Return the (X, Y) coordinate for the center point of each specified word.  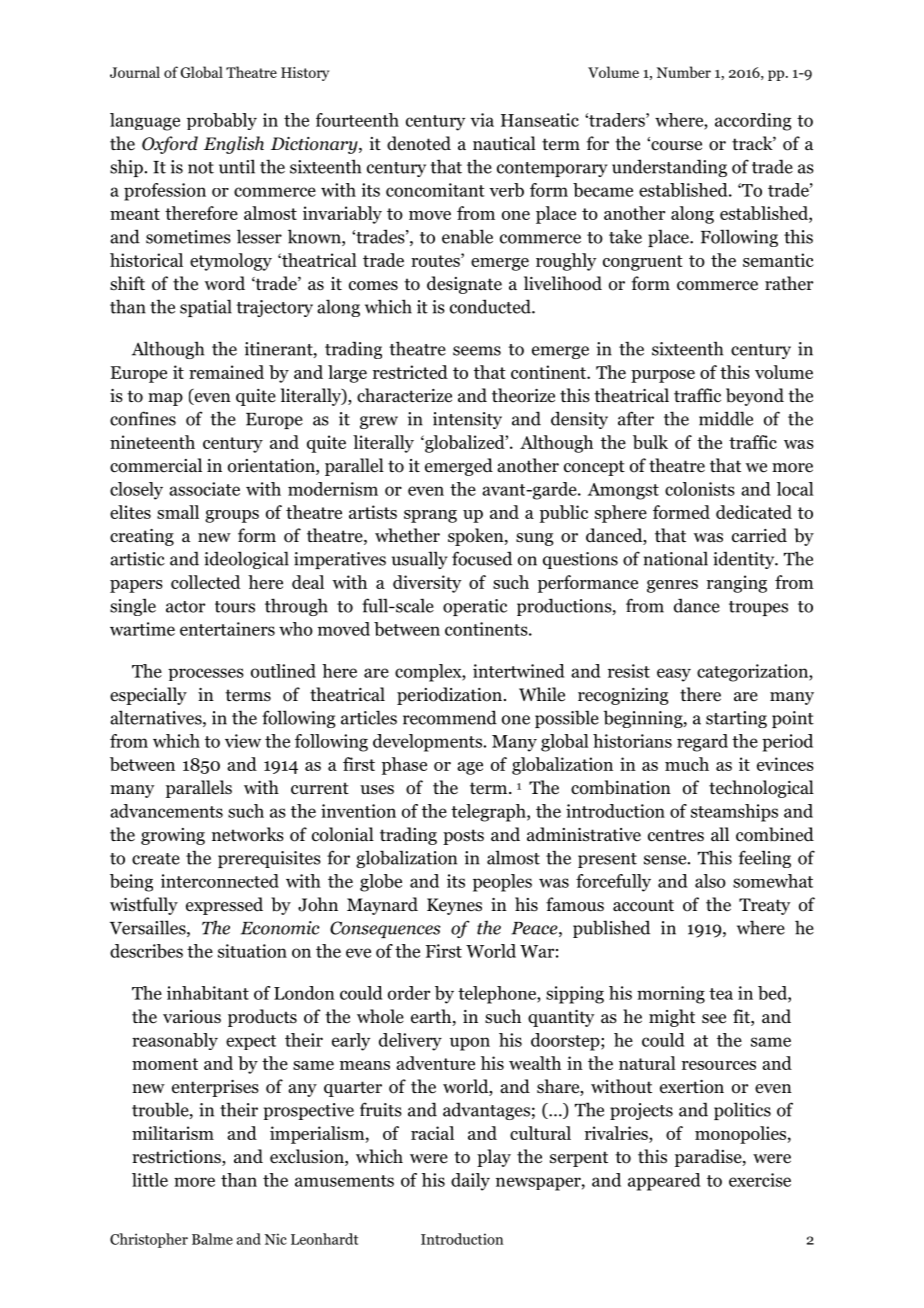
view (243, 741)
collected (205, 582)
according (753, 122)
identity (745, 560)
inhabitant (208, 993)
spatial (206, 308)
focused (482, 558)
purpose (663, 376)
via (482, 120)
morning (671, 995)
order (409, 993)
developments (428, 743)
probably (222, 121)
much (687, 764)
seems (477, 351)
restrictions (177, 1158)
